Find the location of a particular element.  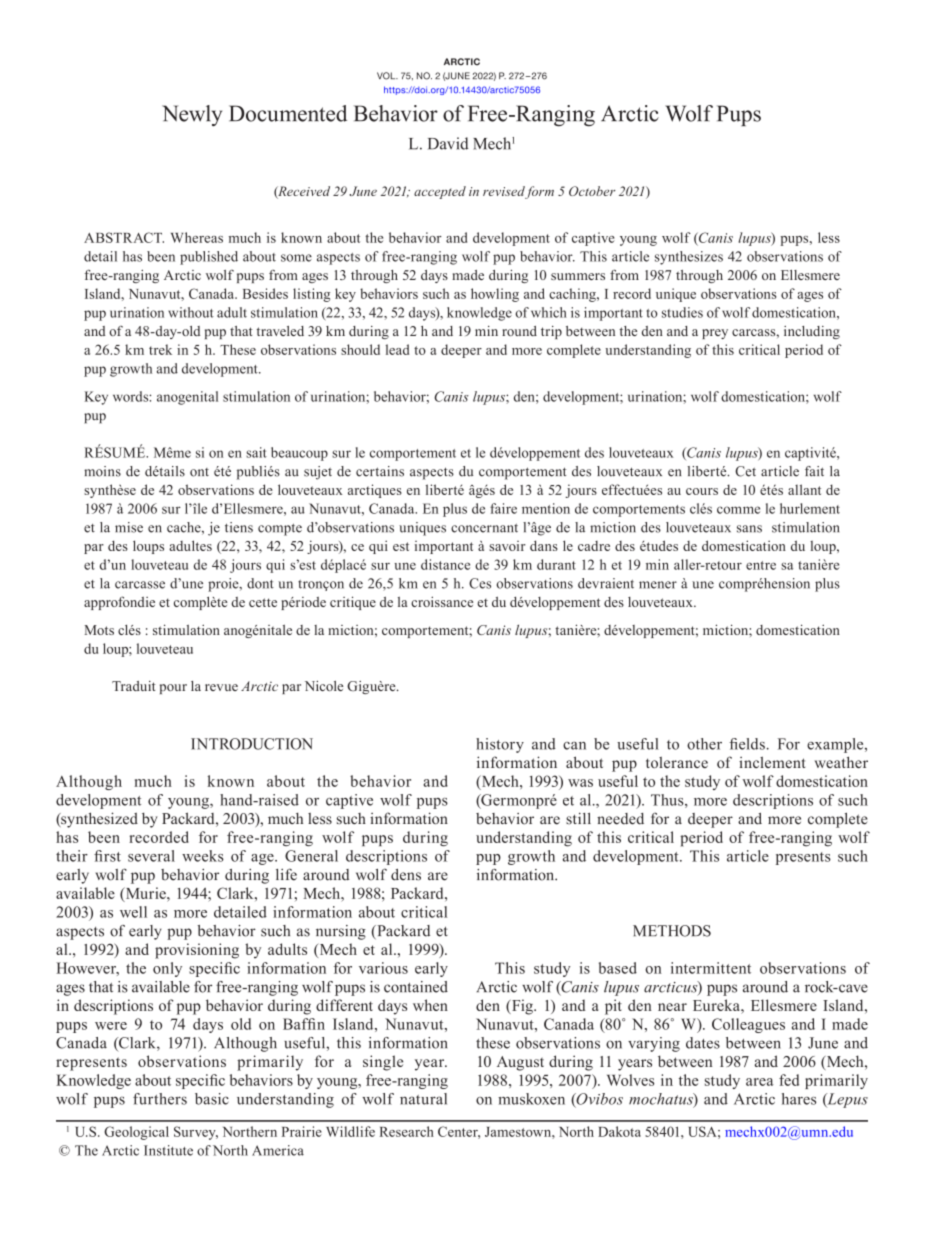

prey is located at coordinates (715, 334).
